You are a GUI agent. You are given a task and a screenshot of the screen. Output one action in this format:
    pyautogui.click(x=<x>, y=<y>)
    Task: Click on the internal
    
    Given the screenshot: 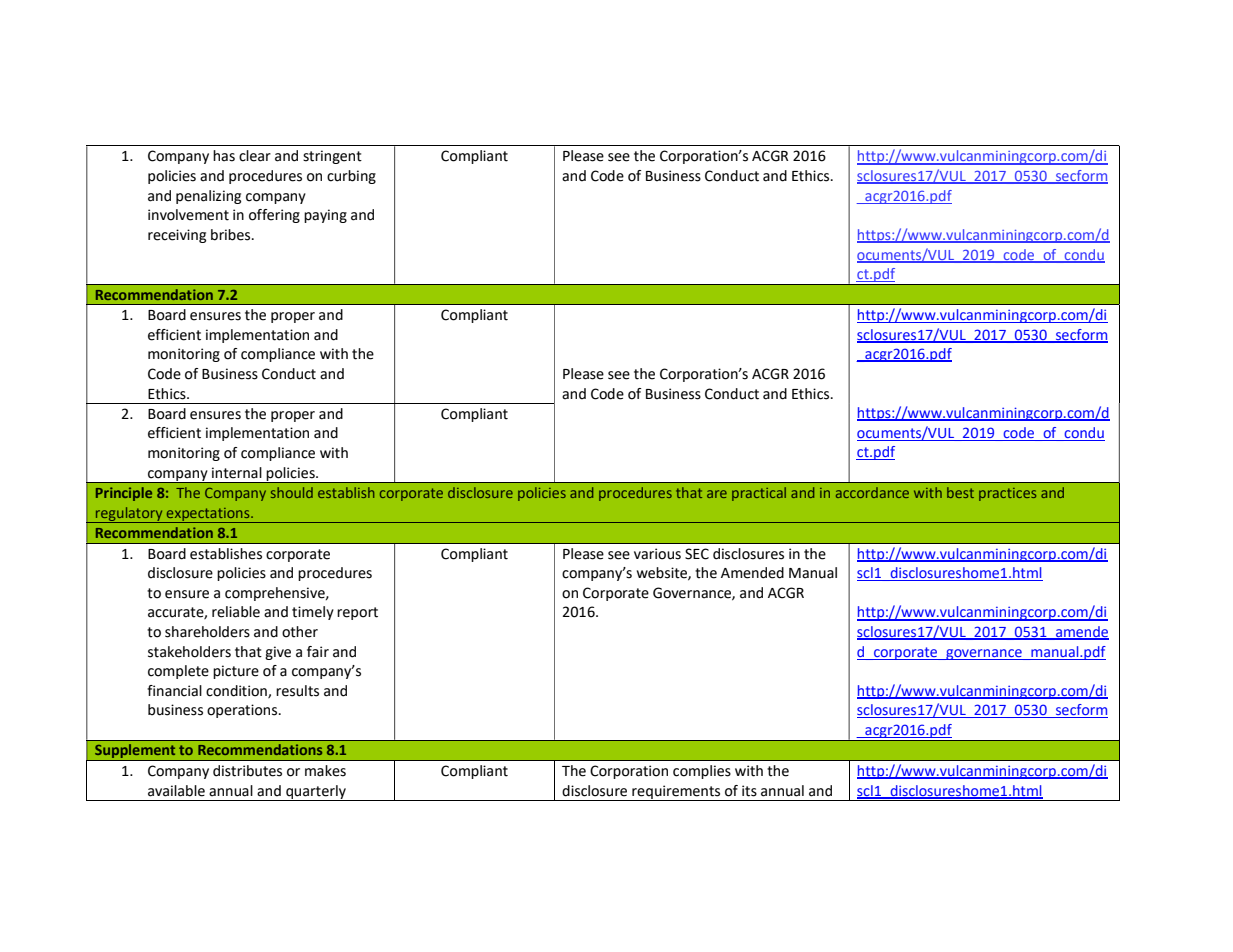 What is the action you would take?
    pyautogui.click(x=237, y=473)
